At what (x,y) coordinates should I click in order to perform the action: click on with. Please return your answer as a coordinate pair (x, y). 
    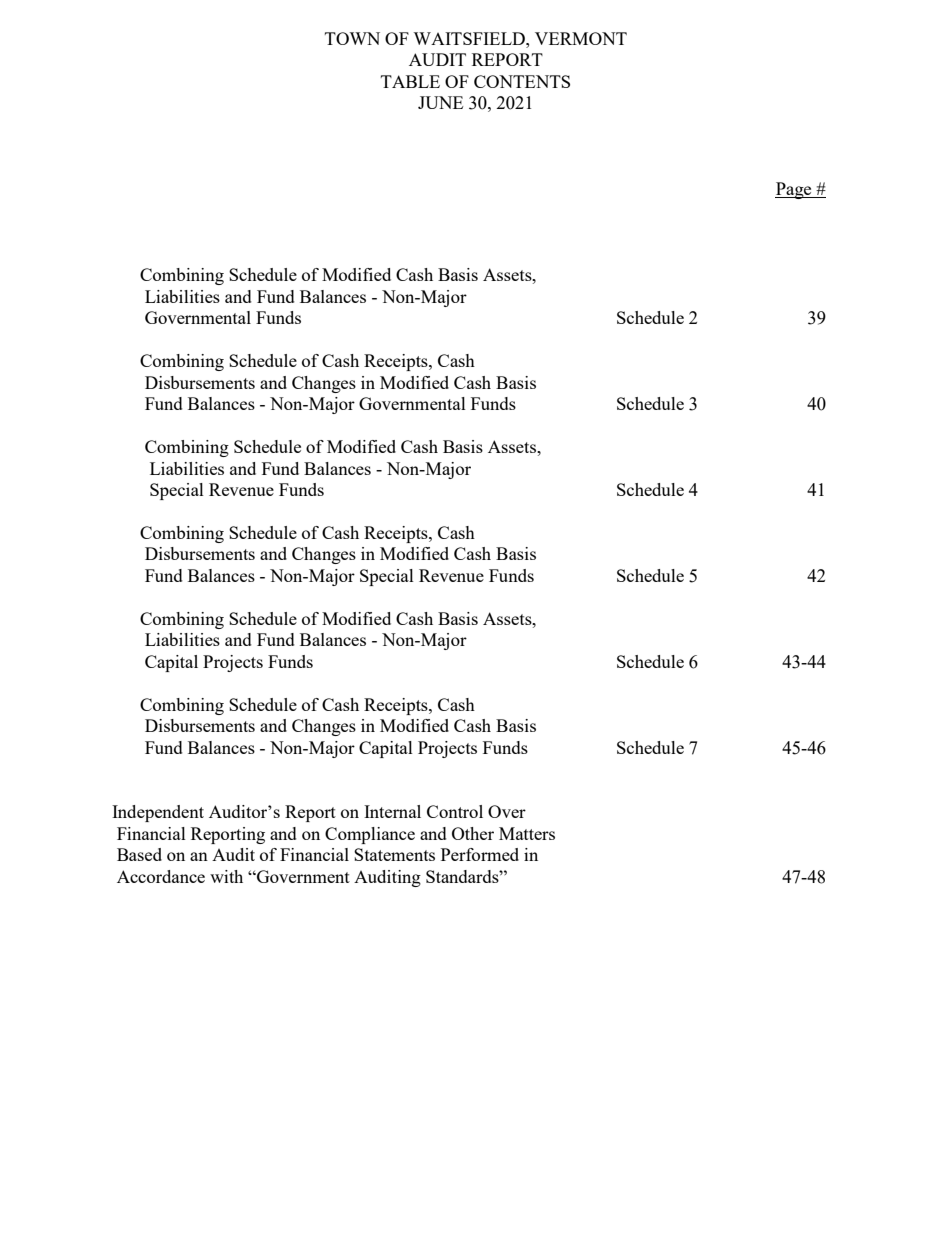
    Looking at the image, I should click on (226, 876).
